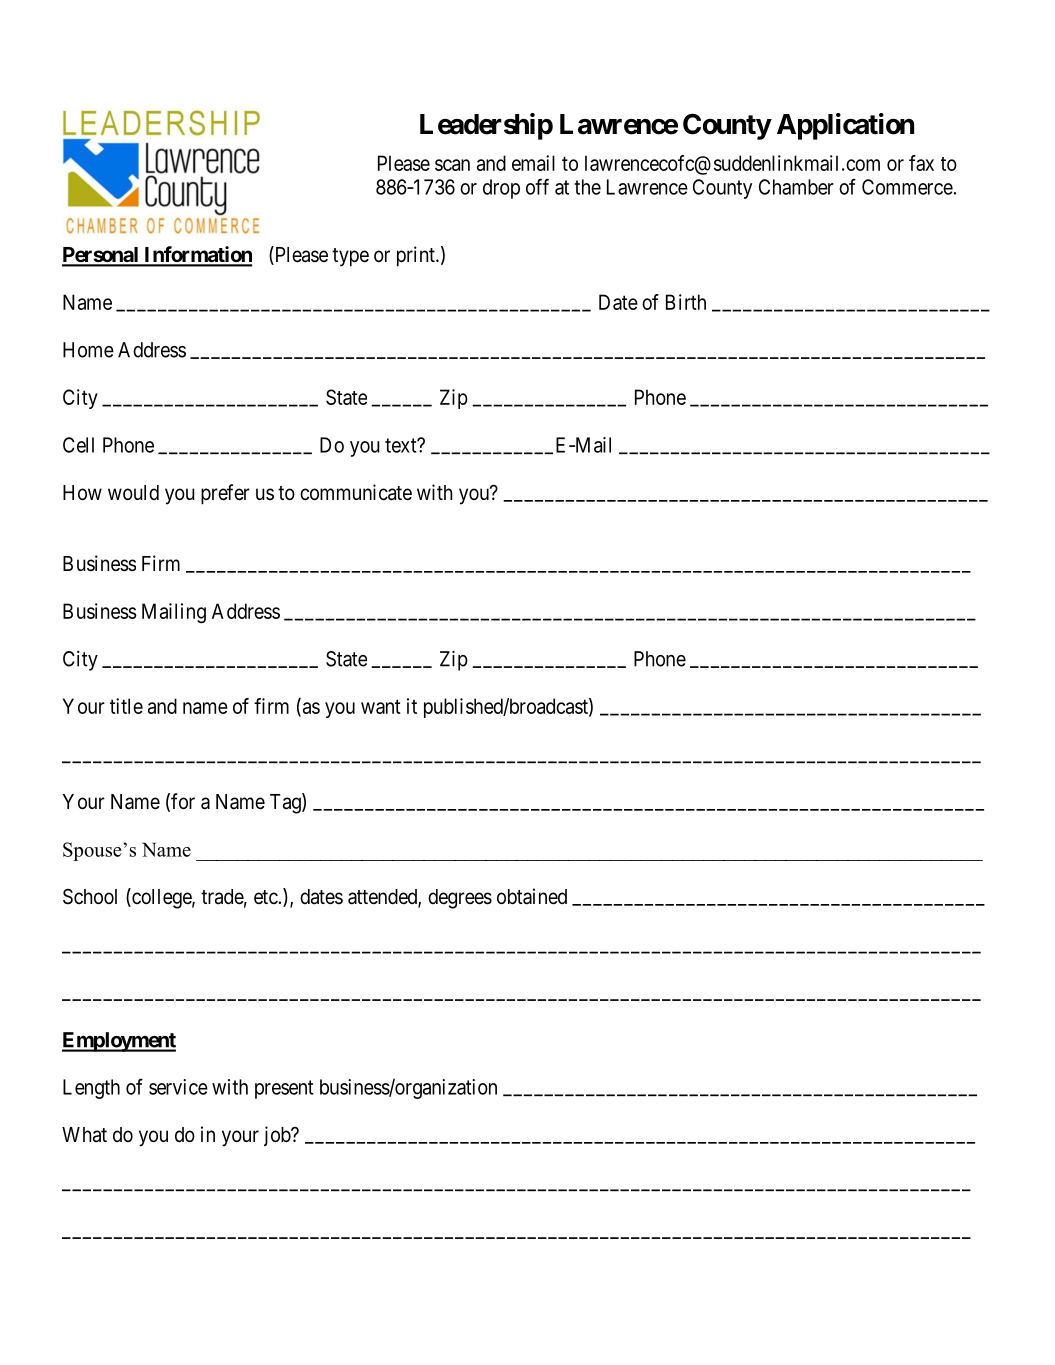 The width and height of the screenshot is (1055, 1365). I want to click on title, so click(126, 706).
